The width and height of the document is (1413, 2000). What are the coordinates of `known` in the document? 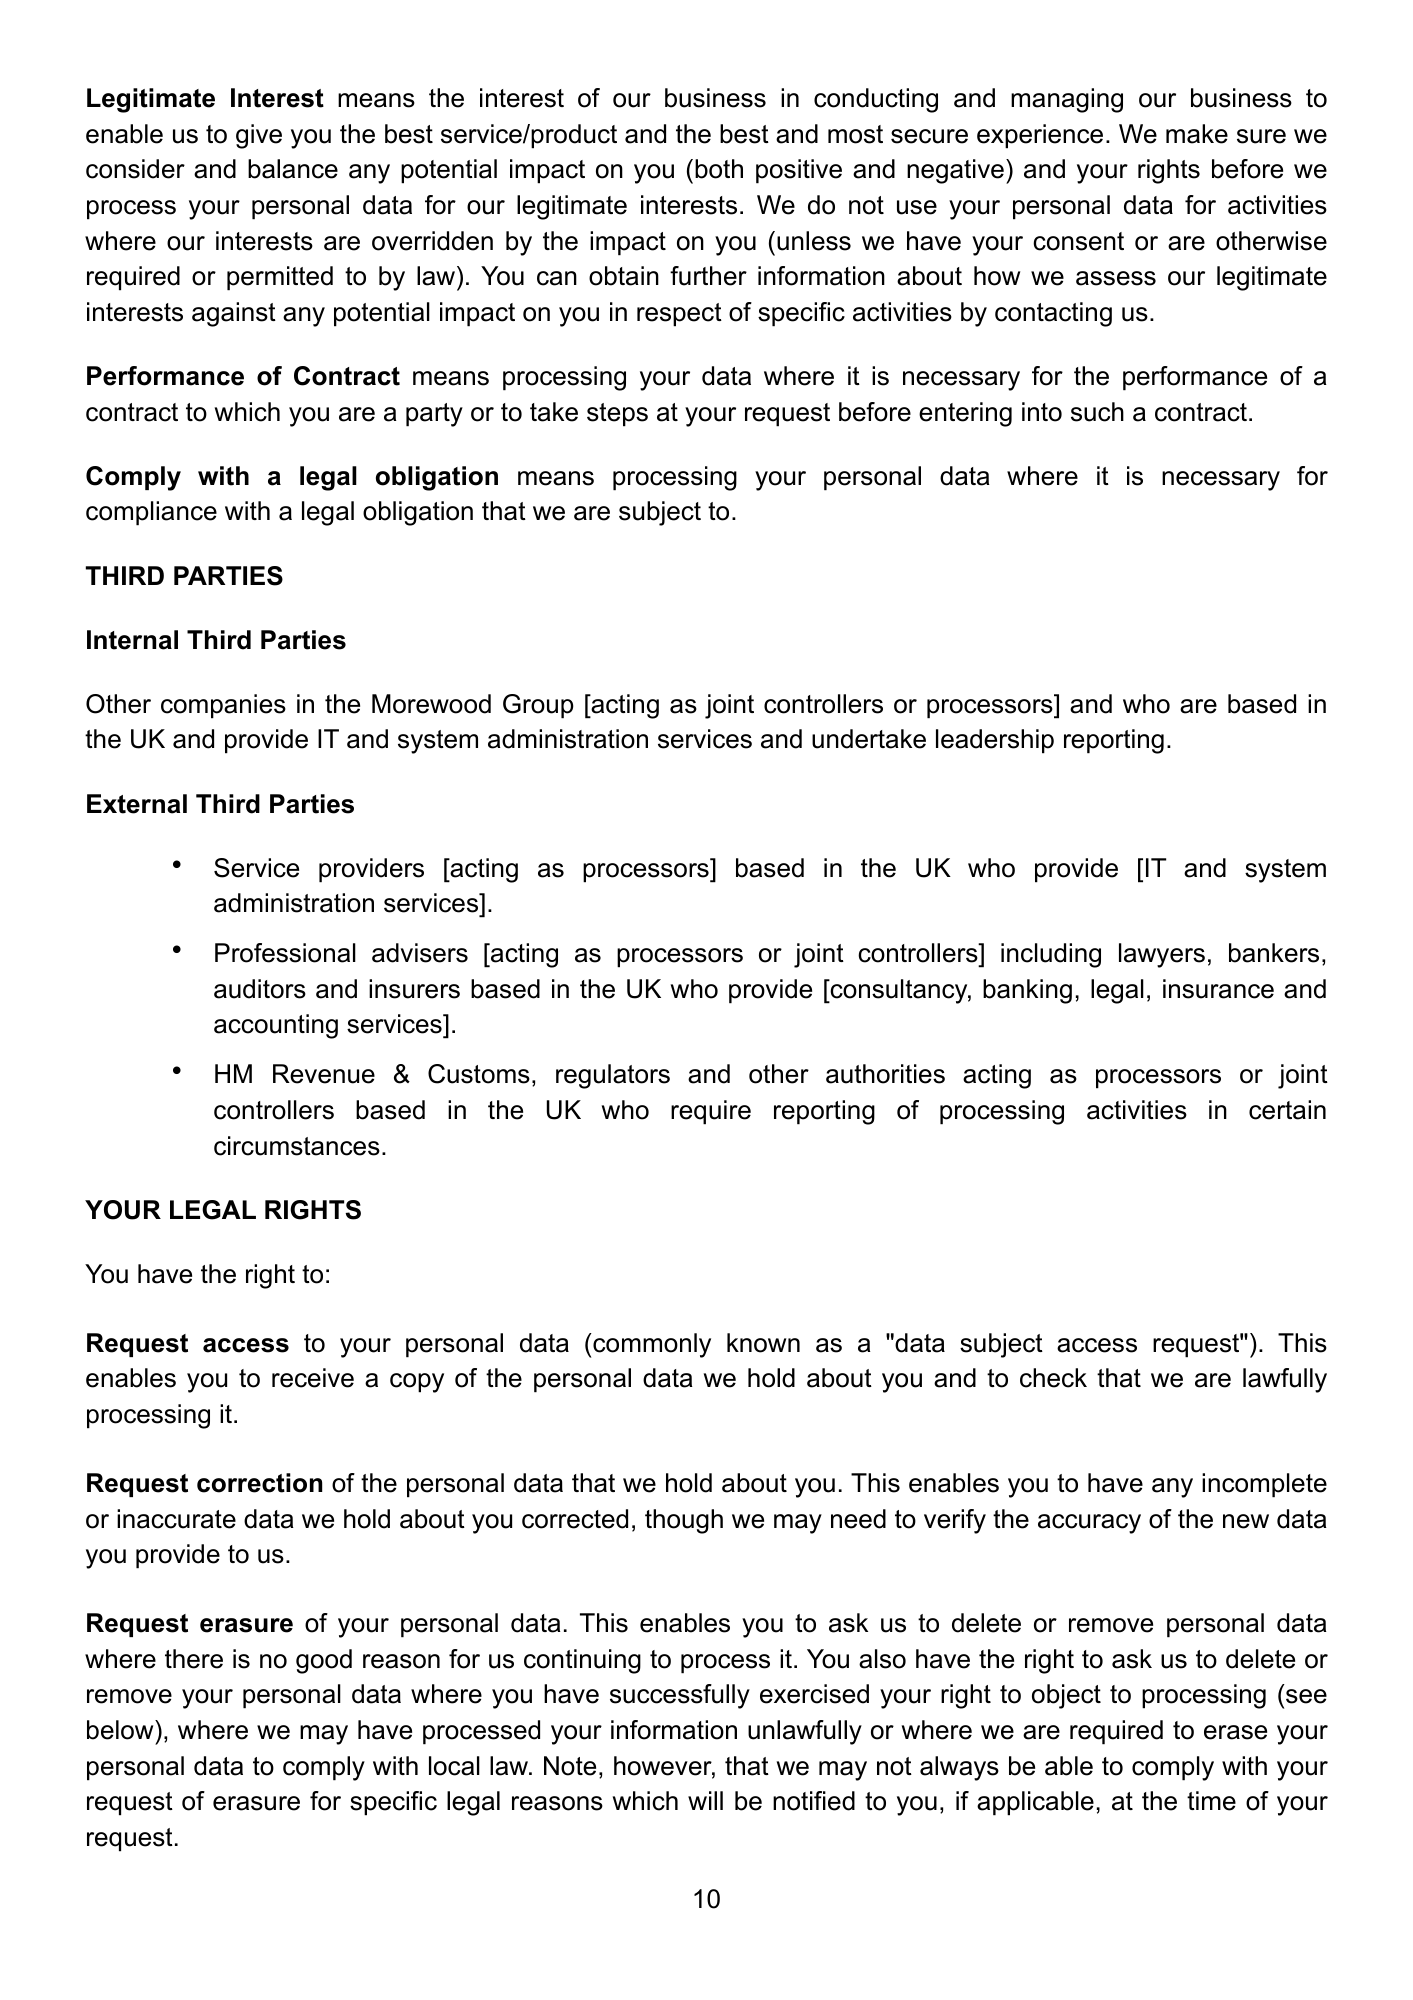 It's located at (763, 1343).
